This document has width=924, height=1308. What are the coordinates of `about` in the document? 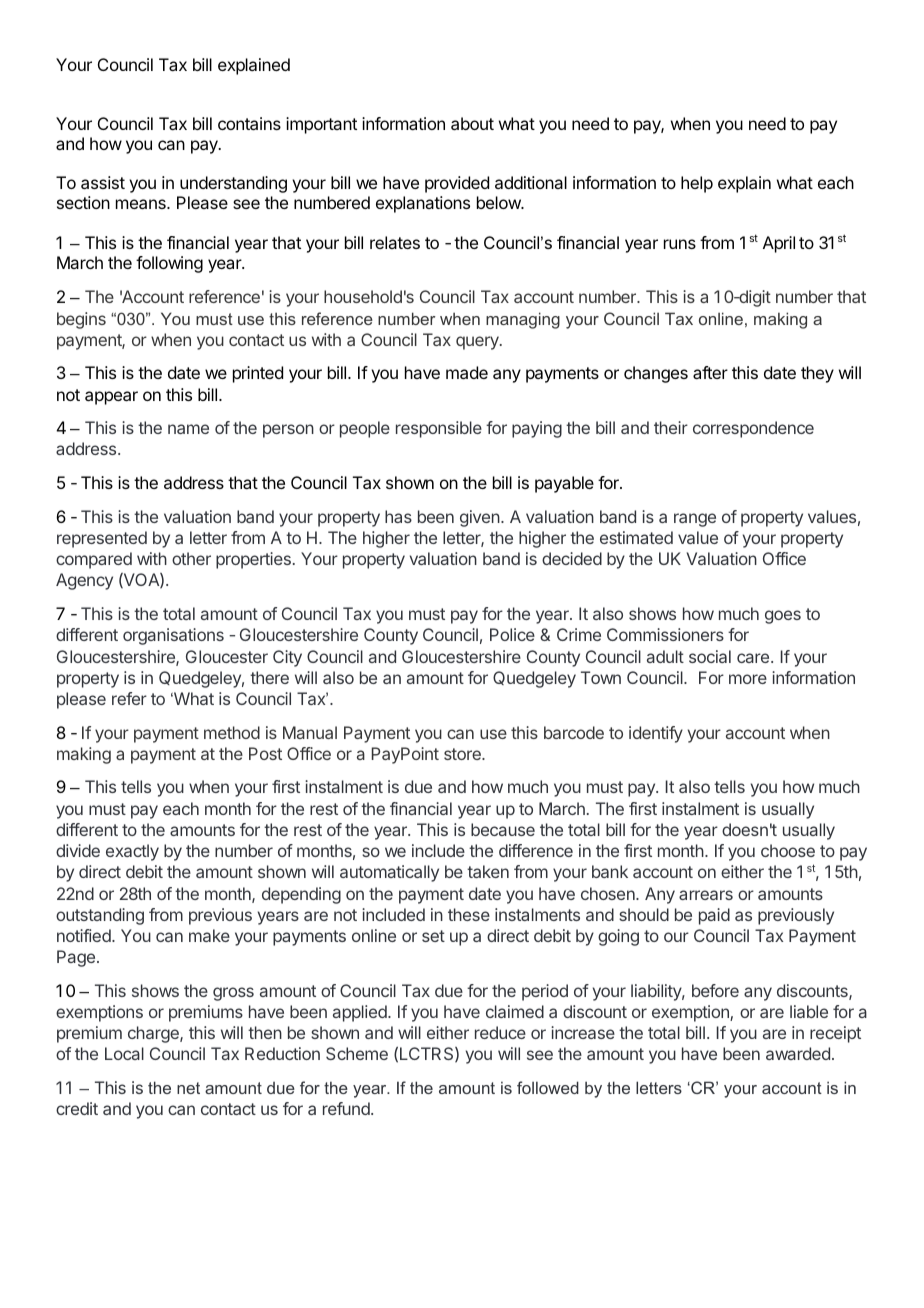 It's located at (472, 123).
